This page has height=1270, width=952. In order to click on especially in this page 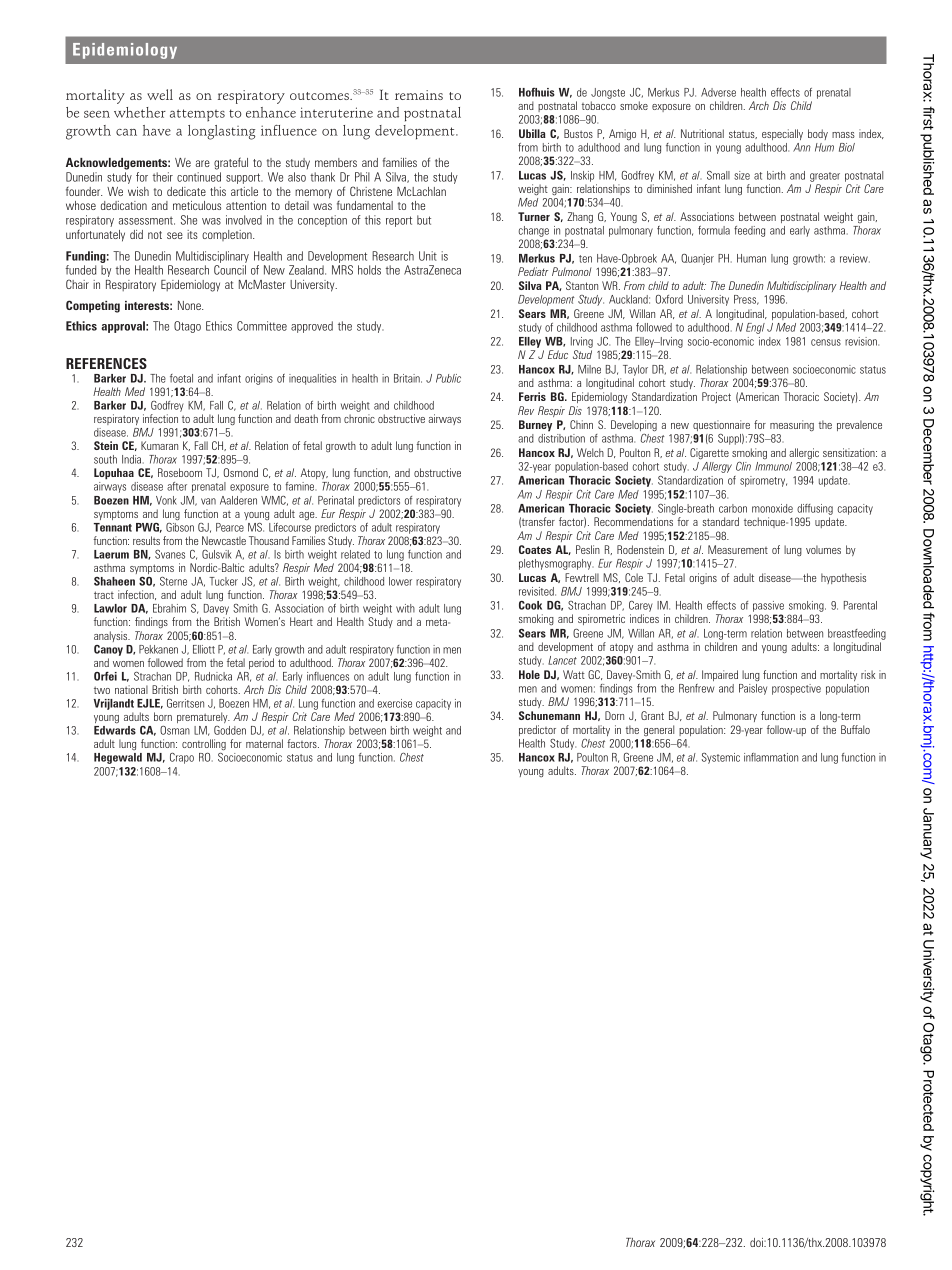, I will do `click(782, 134)`.
